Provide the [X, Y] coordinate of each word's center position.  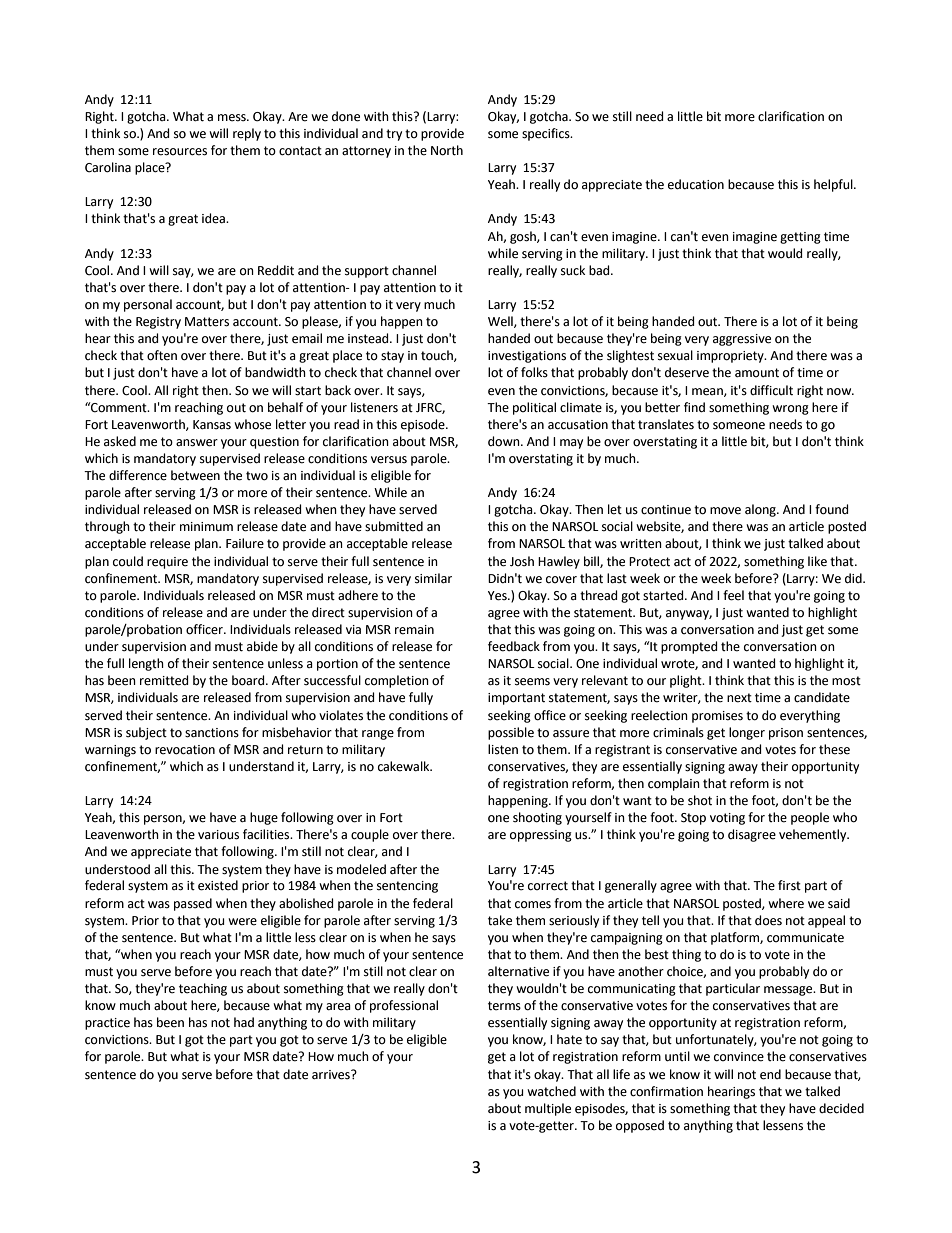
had [244, 1022]
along [761, 510]
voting [727, 819]
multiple [548, 1109]
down [505, 441]
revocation [185, 750]
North [447, 150]
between [195, 475]
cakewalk [405, 766]
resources [180, 152]
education [696, 184]
